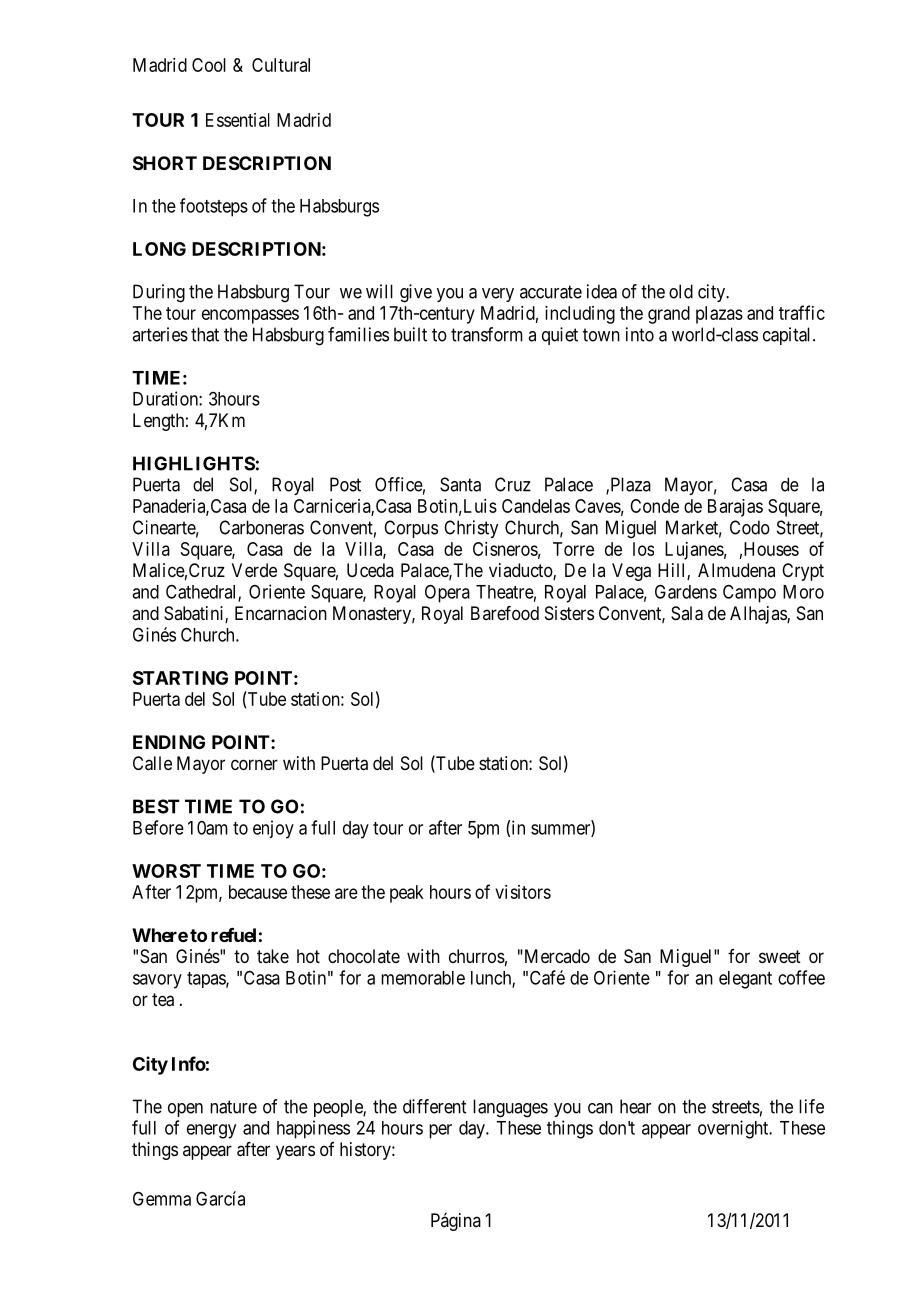  Describe the element at coordinates (194, 463) in the screenshot. I see `HIGHLIGHTS` at that location.
